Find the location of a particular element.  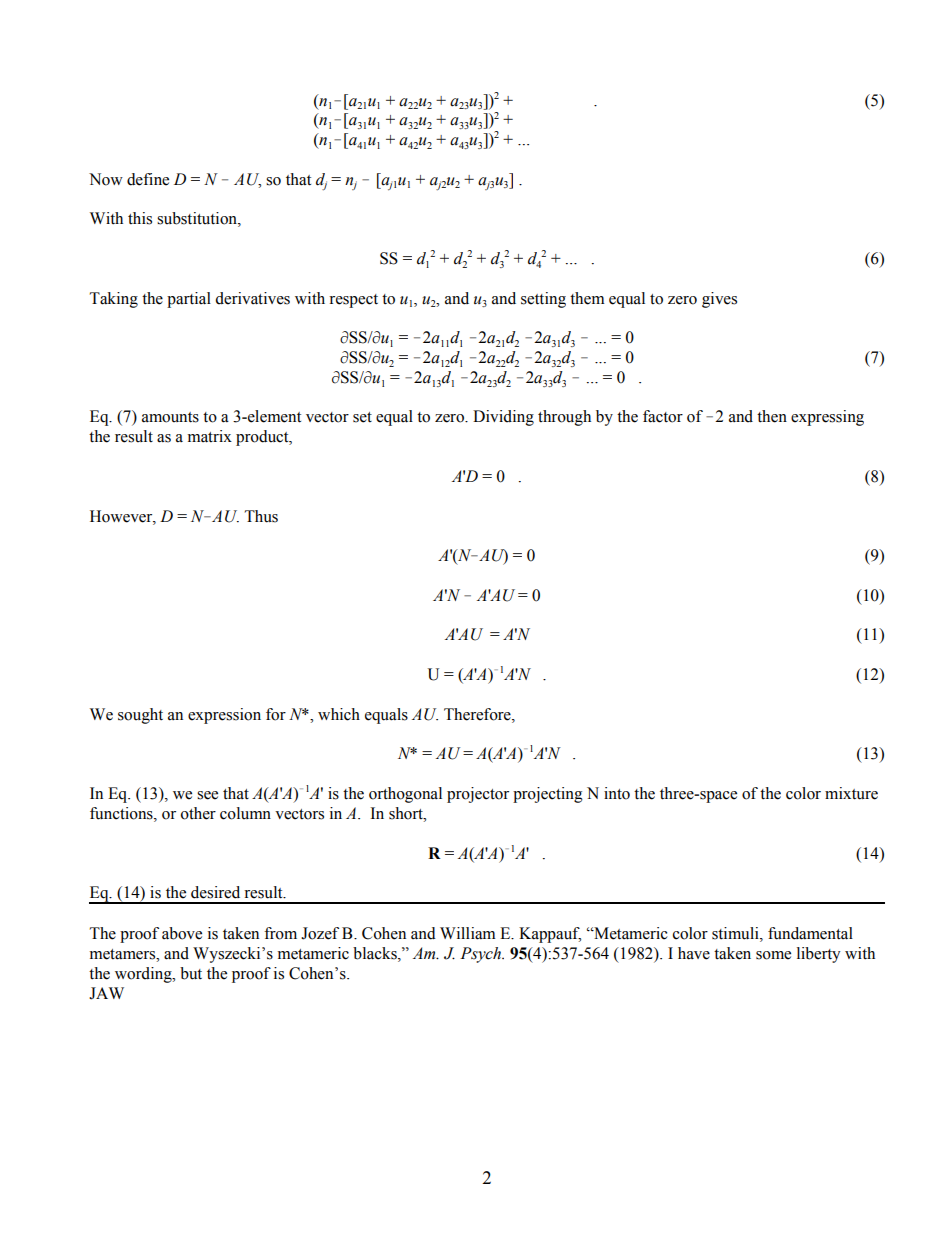

this is located at coordinates (140, 218).
